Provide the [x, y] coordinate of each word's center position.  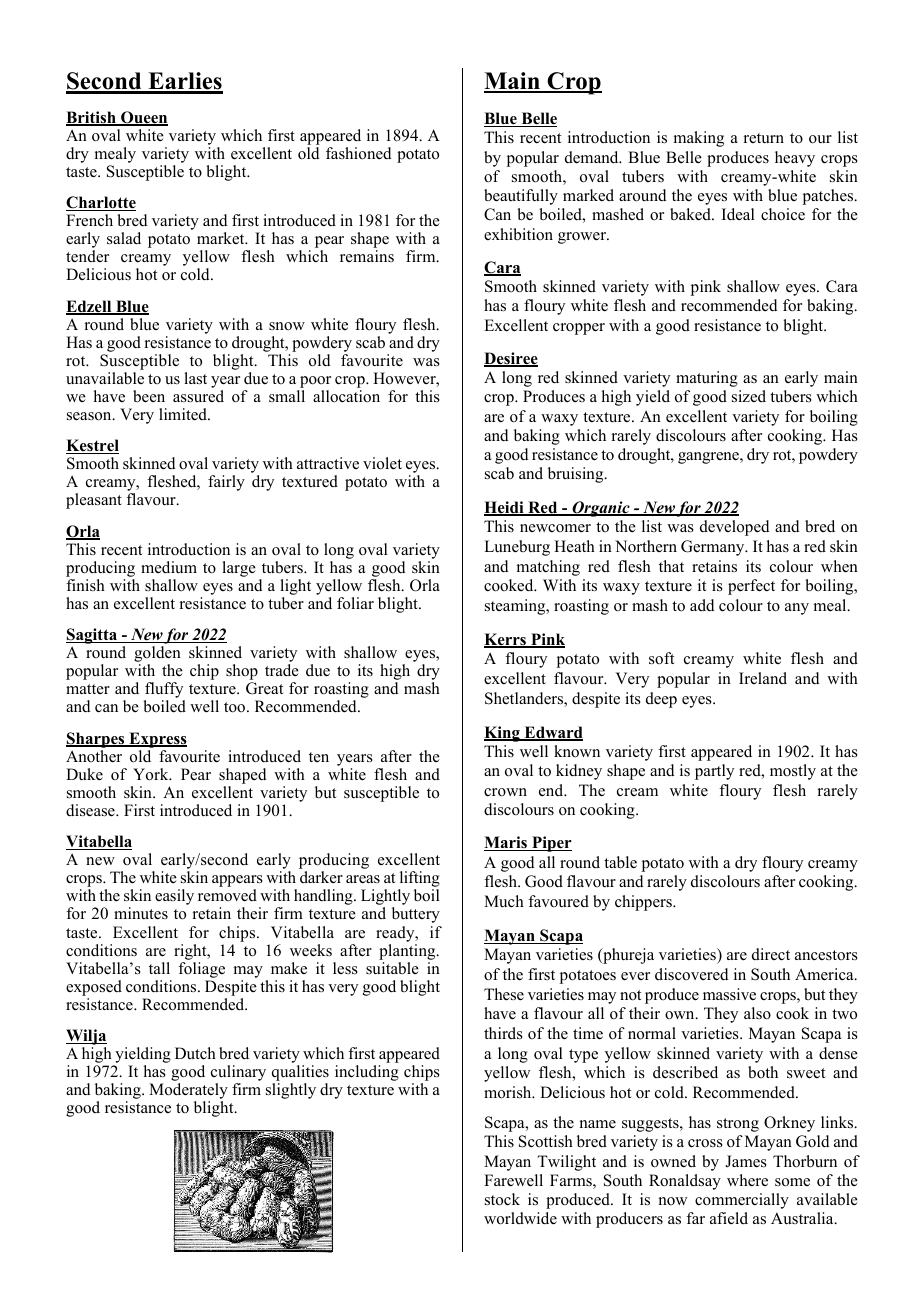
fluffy [164, 691]
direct [771, 954]
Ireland [763, 678]
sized [749, 396]
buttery [416, 915]
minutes [141, 913]
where [747, 1180]
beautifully [521, 197]
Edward [552, 733]
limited [184, 414]
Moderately [188, 1092]
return [764, 138]
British [92, 118]
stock [502, 1199]
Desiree [511, 359]
